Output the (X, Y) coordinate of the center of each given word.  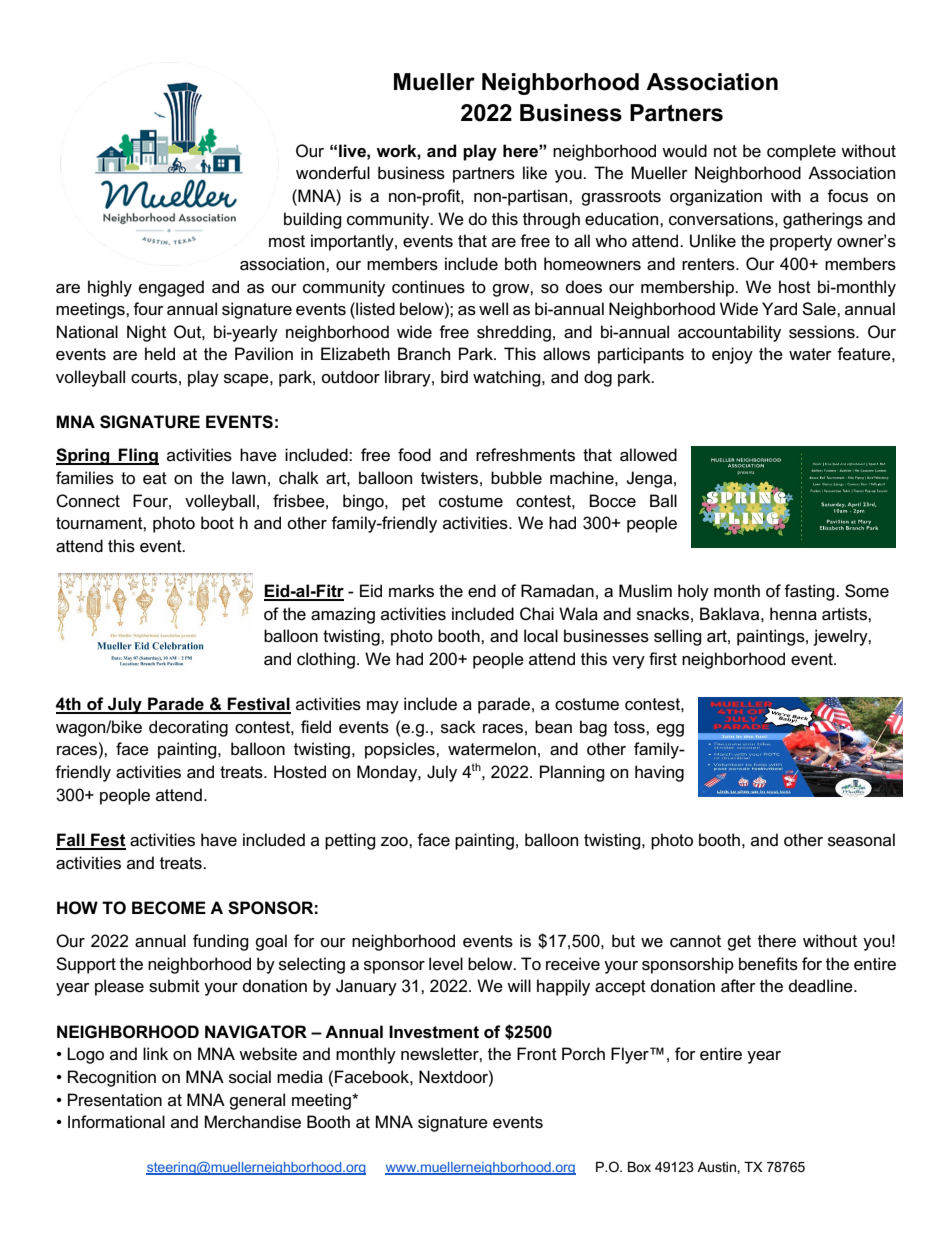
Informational (116, 1122)
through (551, 220)
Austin (717, 1167)
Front (537, 1053)
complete (801, 152)
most (287, 241)
